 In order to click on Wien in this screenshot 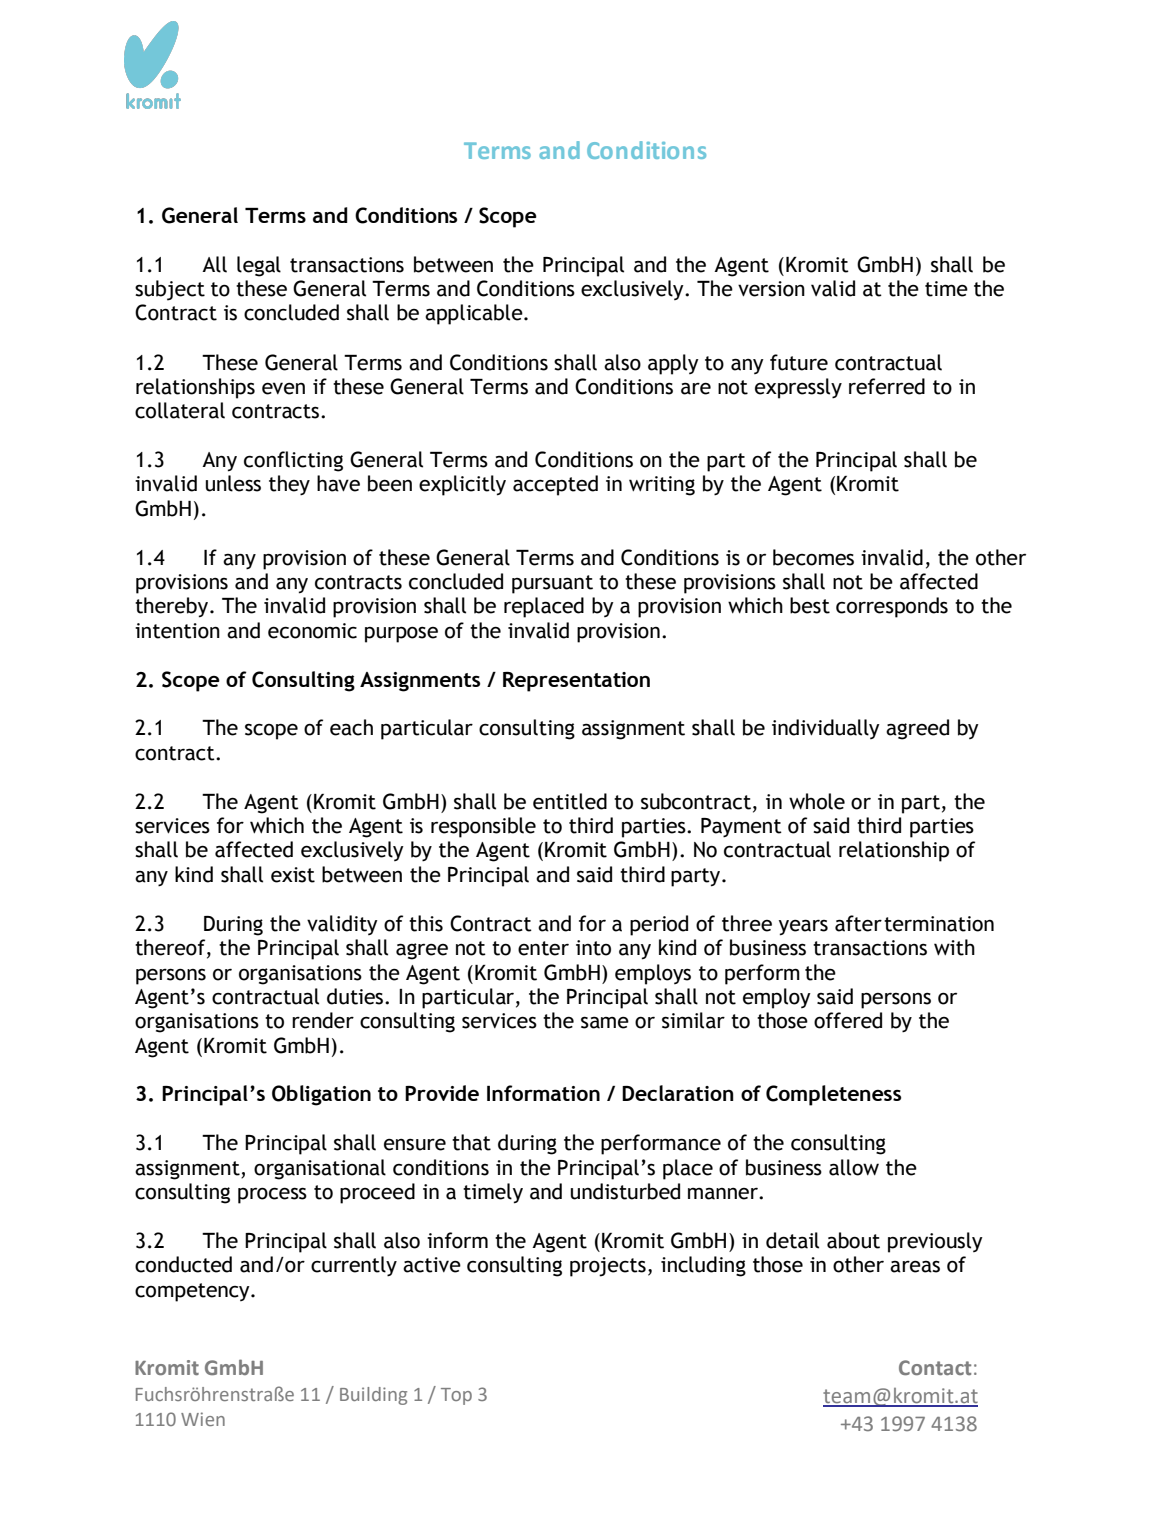, I will do `click(203, 1419)`.
